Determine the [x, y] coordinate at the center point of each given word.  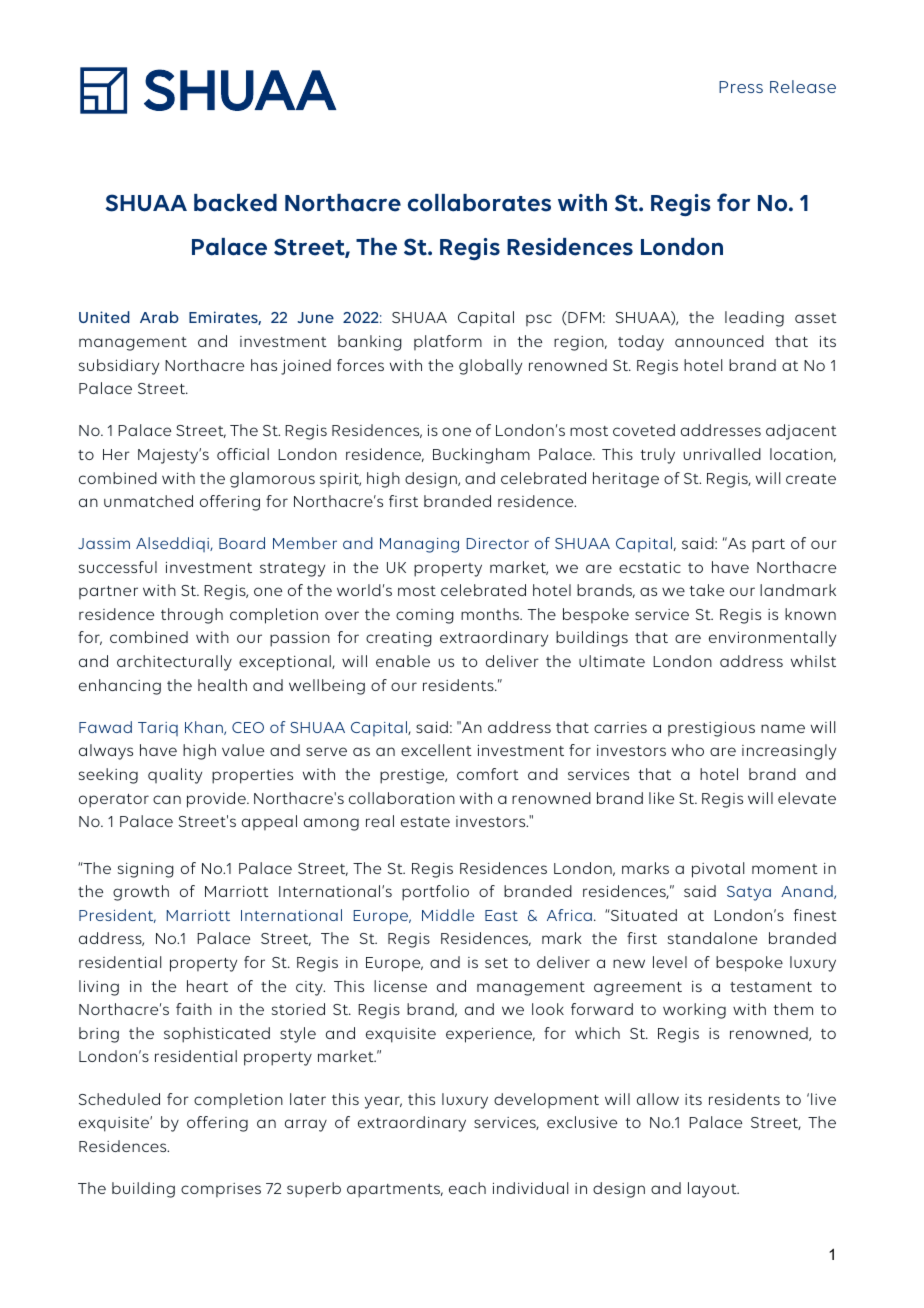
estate [425, 822]
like [661, 798]
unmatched [148, 501]
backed [235, 203]
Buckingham [481, 456]
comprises [221, 1190]
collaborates [479, 203]
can [167, 799]
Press [741, 87]
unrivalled [722, 454]
